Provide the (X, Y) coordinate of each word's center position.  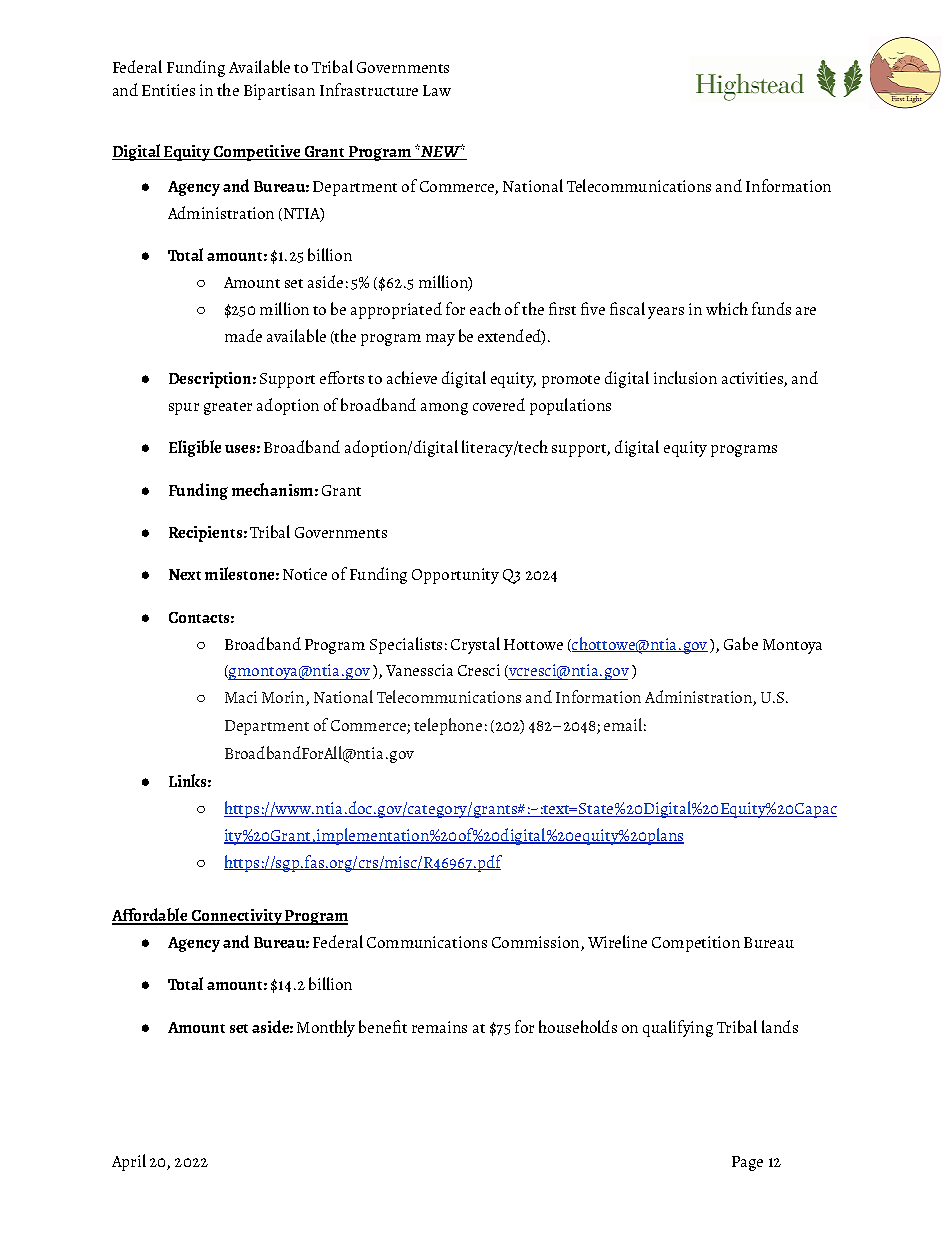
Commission (537, 943)
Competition (696, 944)
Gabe (741, 643)
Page (747, 1163)
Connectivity (236, 917)
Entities (168, 90)
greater (228, 408)
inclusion (685, 377)
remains (439, 1027)
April (129, 1162)
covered (499, 404)
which (727, 308)
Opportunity (455, 576)
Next (185, 574)
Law (437, 90)
